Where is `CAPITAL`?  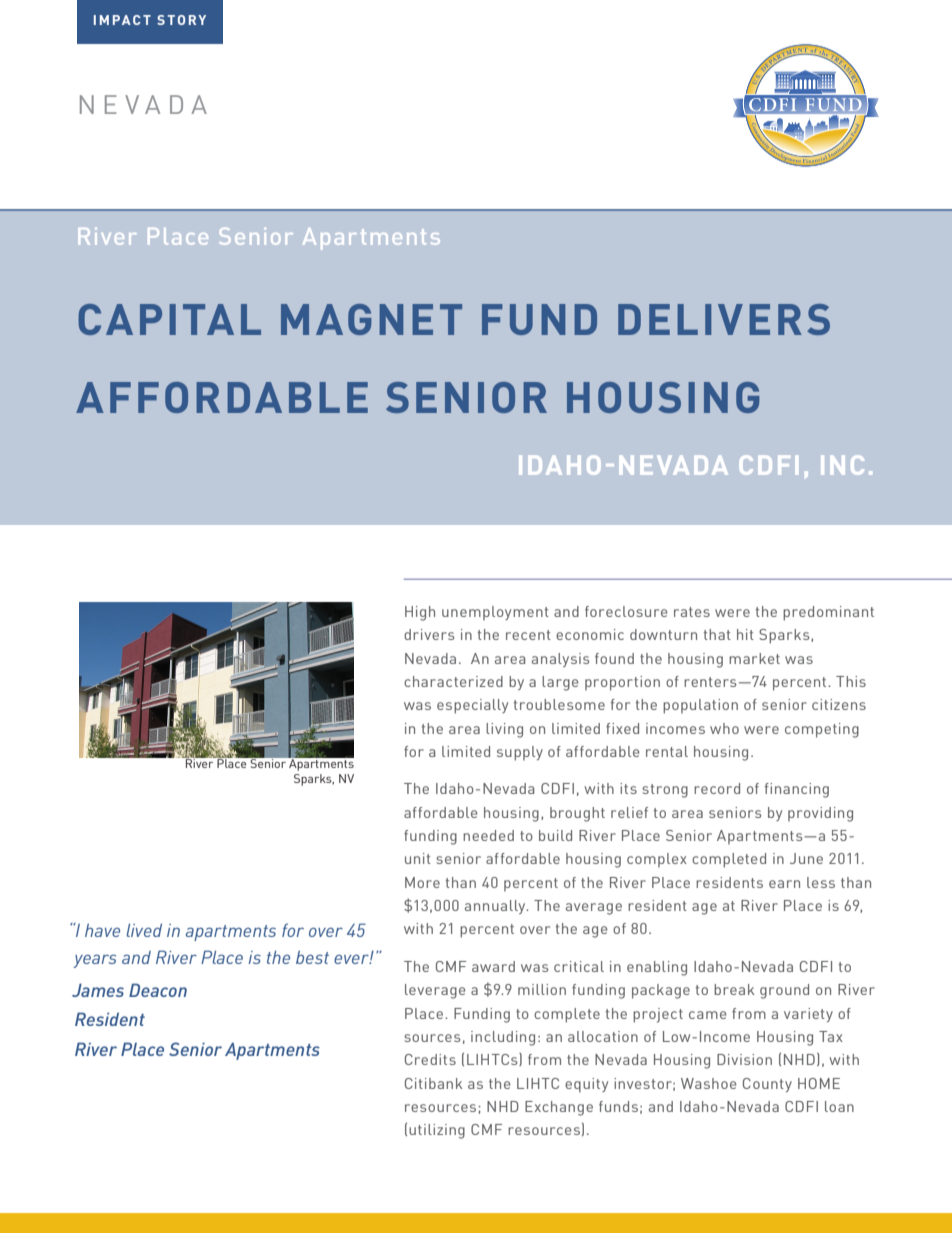
CAPITAL is located at coordinates (169, 319).
